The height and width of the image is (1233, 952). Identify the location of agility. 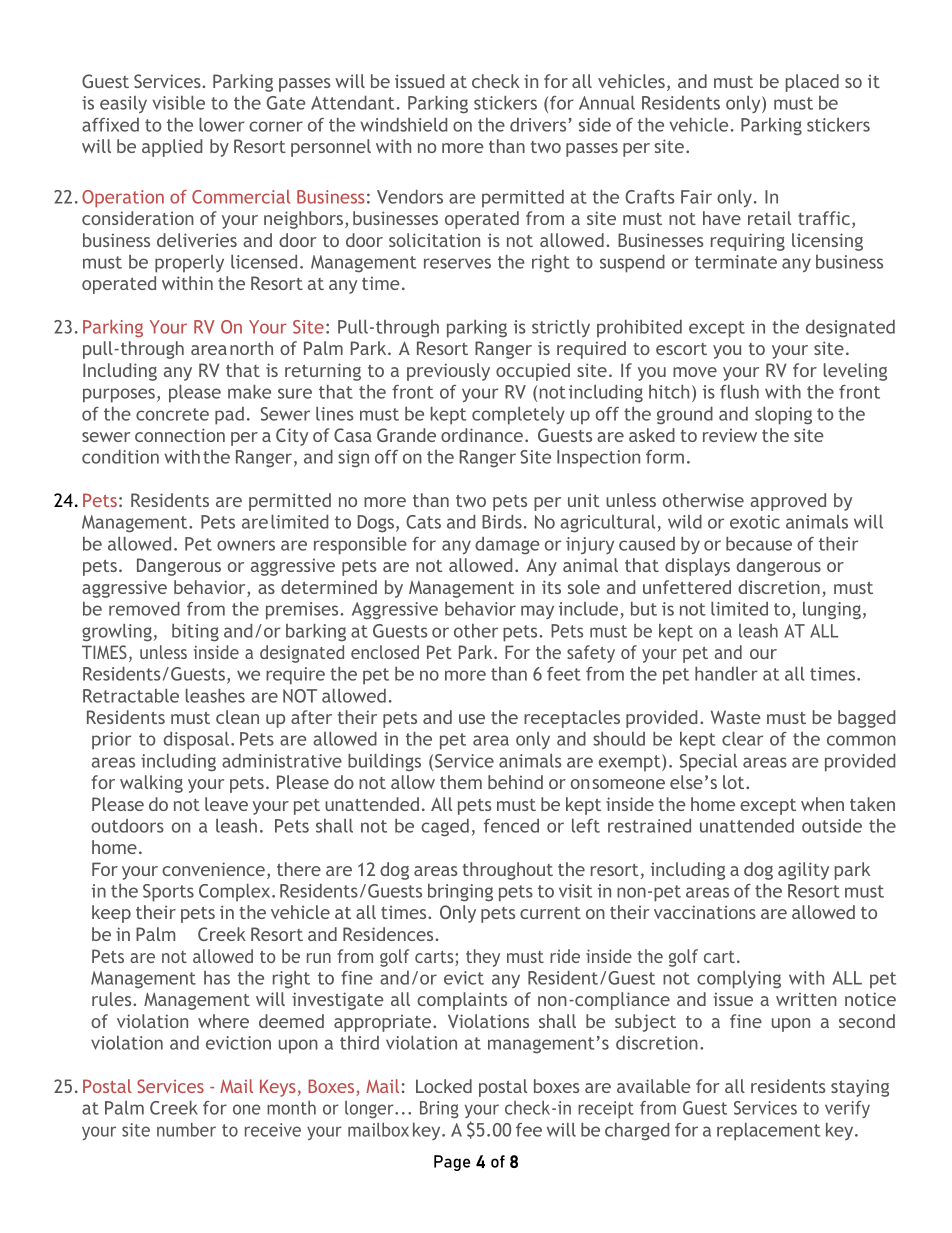
(803, 871).
